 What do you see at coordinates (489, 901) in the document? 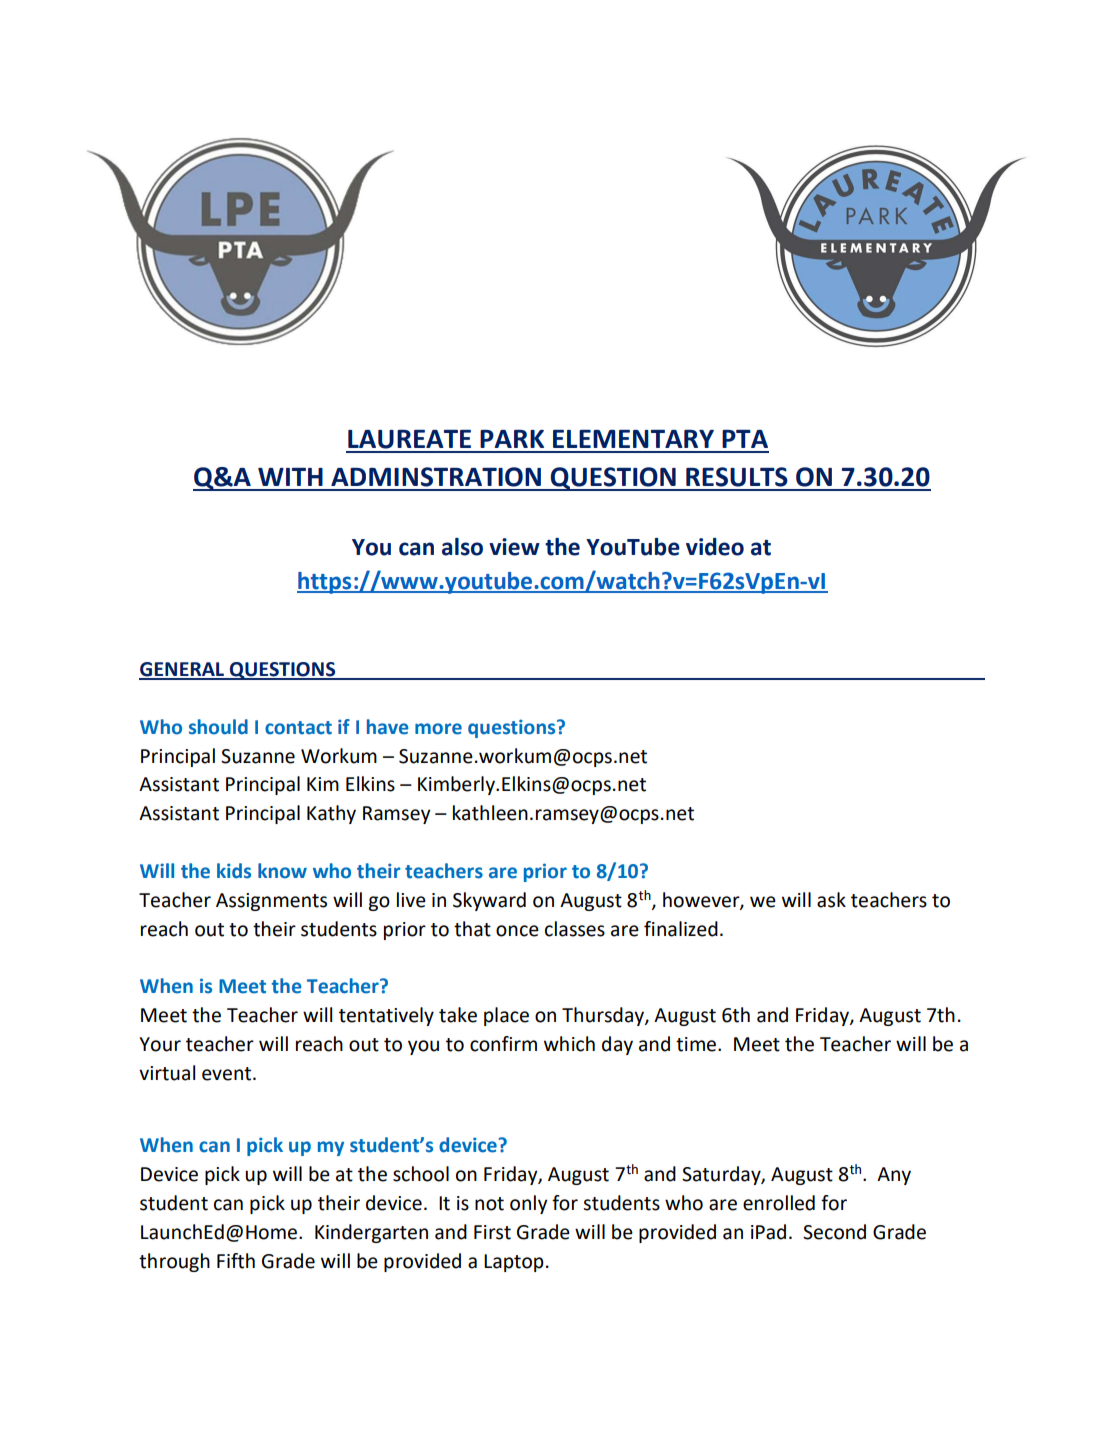
I see `Skyward` at bounding box center [489, 901].
